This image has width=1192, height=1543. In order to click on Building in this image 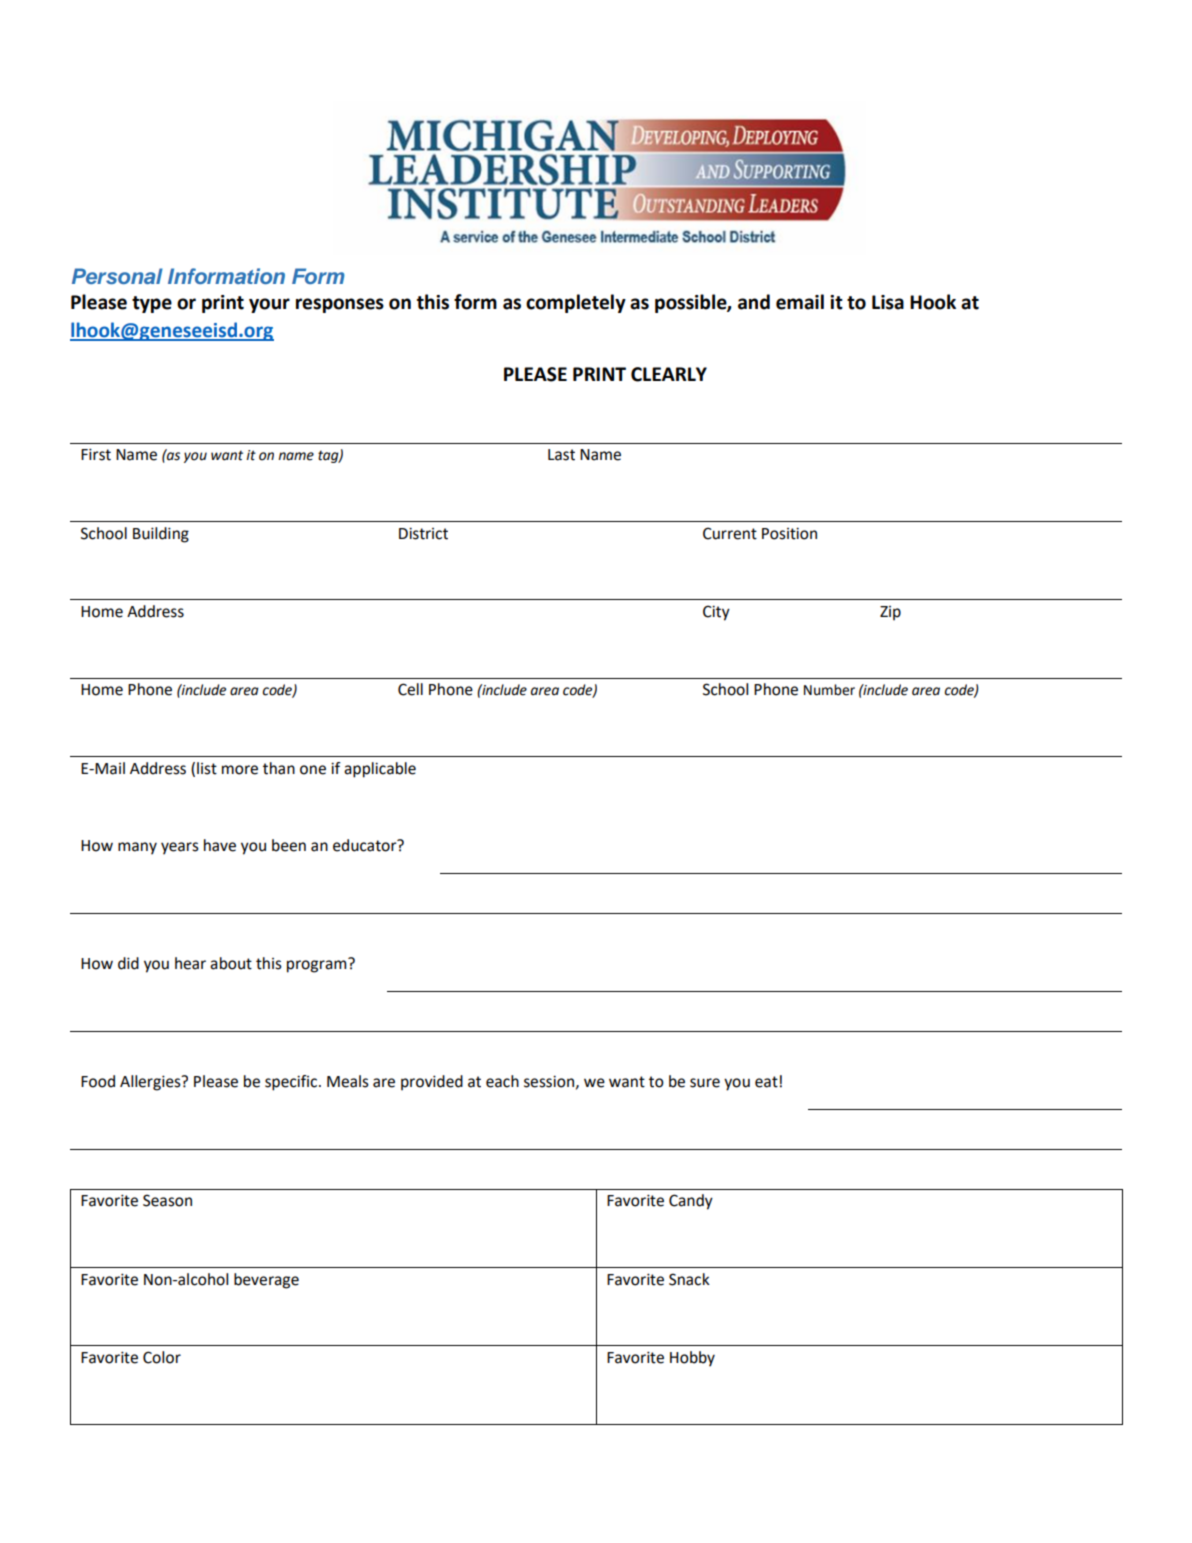, I will do `click(161, 535)`.
